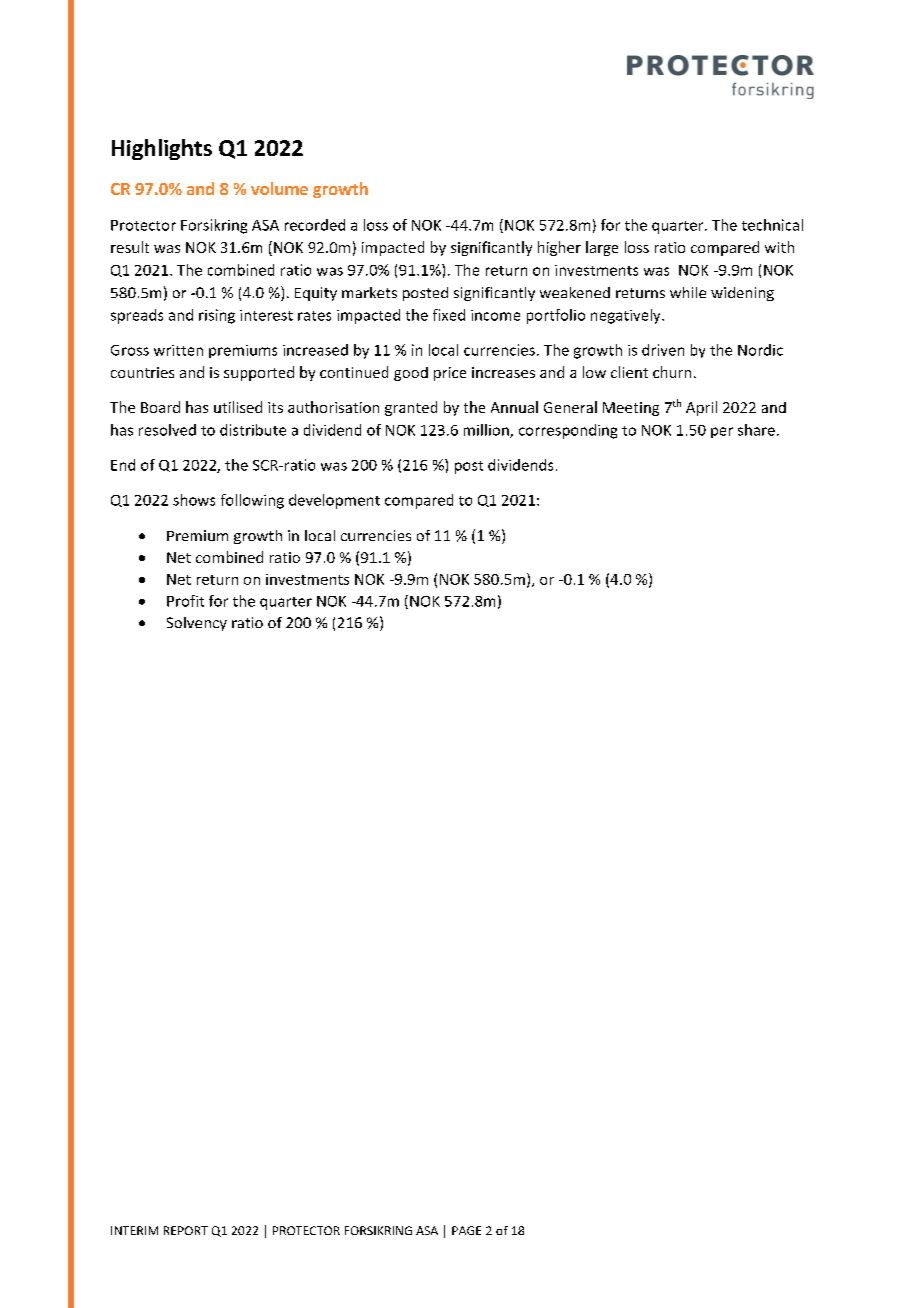 This page has height=1308, width=924. What do you see at coordinates (186, 1230) in the page?
I see `REPORT` at bounding box center [186, 1230].
